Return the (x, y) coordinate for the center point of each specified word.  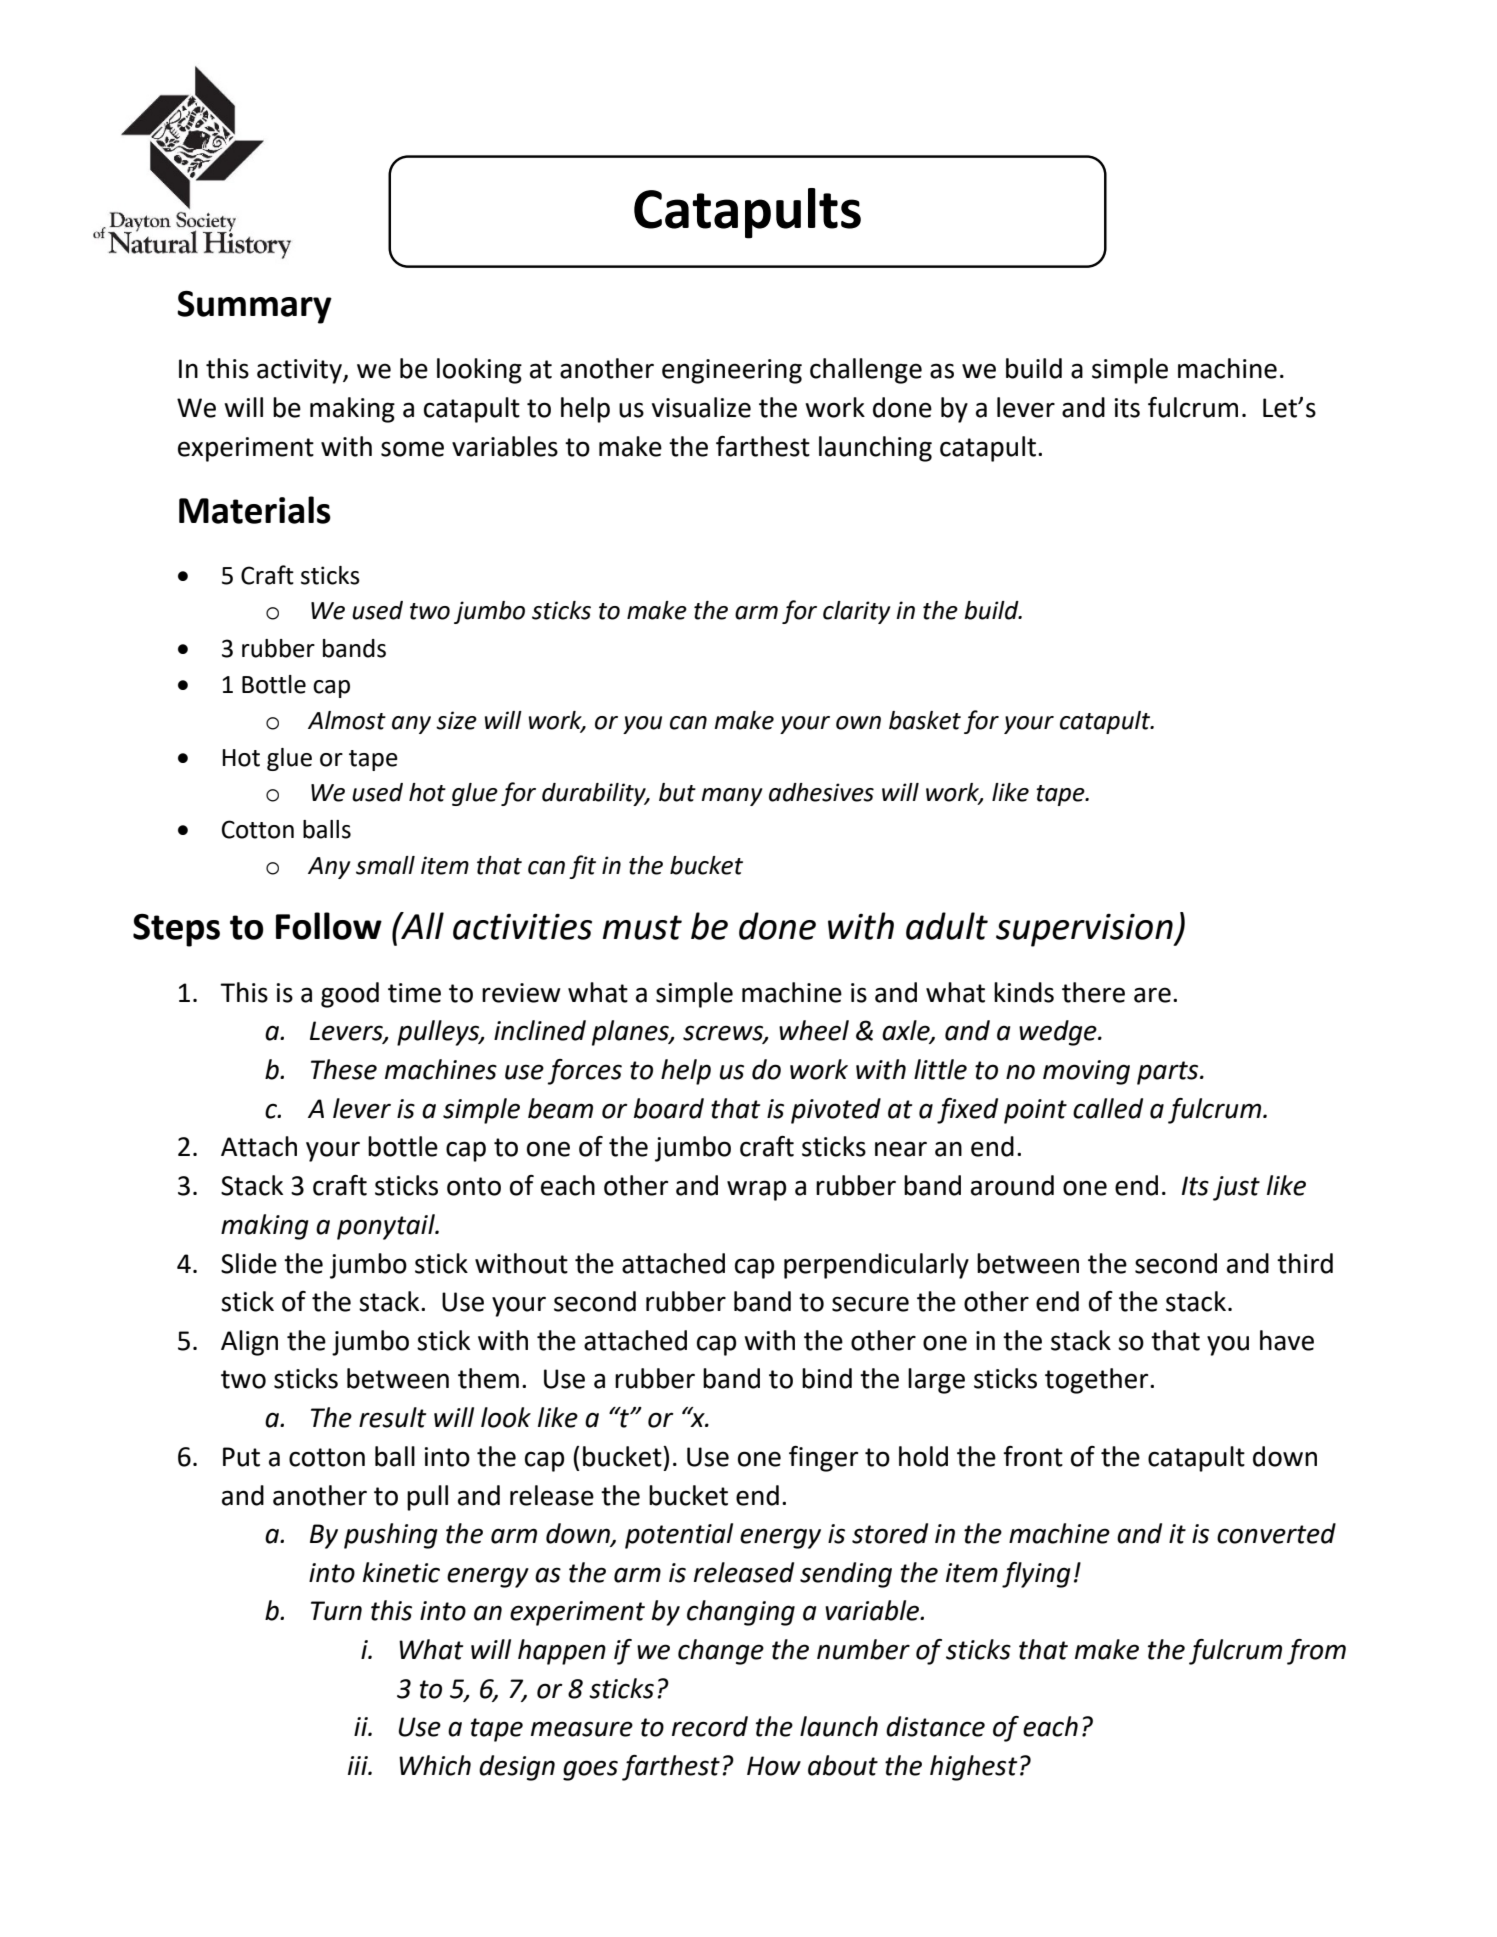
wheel (814, 1030)
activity (300, 371)
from (1316, 1652)
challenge (866, 371)
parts (1169, 1073)
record (710, 1726)
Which (435, 1765)
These (344, 1069)
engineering (732, 371)
